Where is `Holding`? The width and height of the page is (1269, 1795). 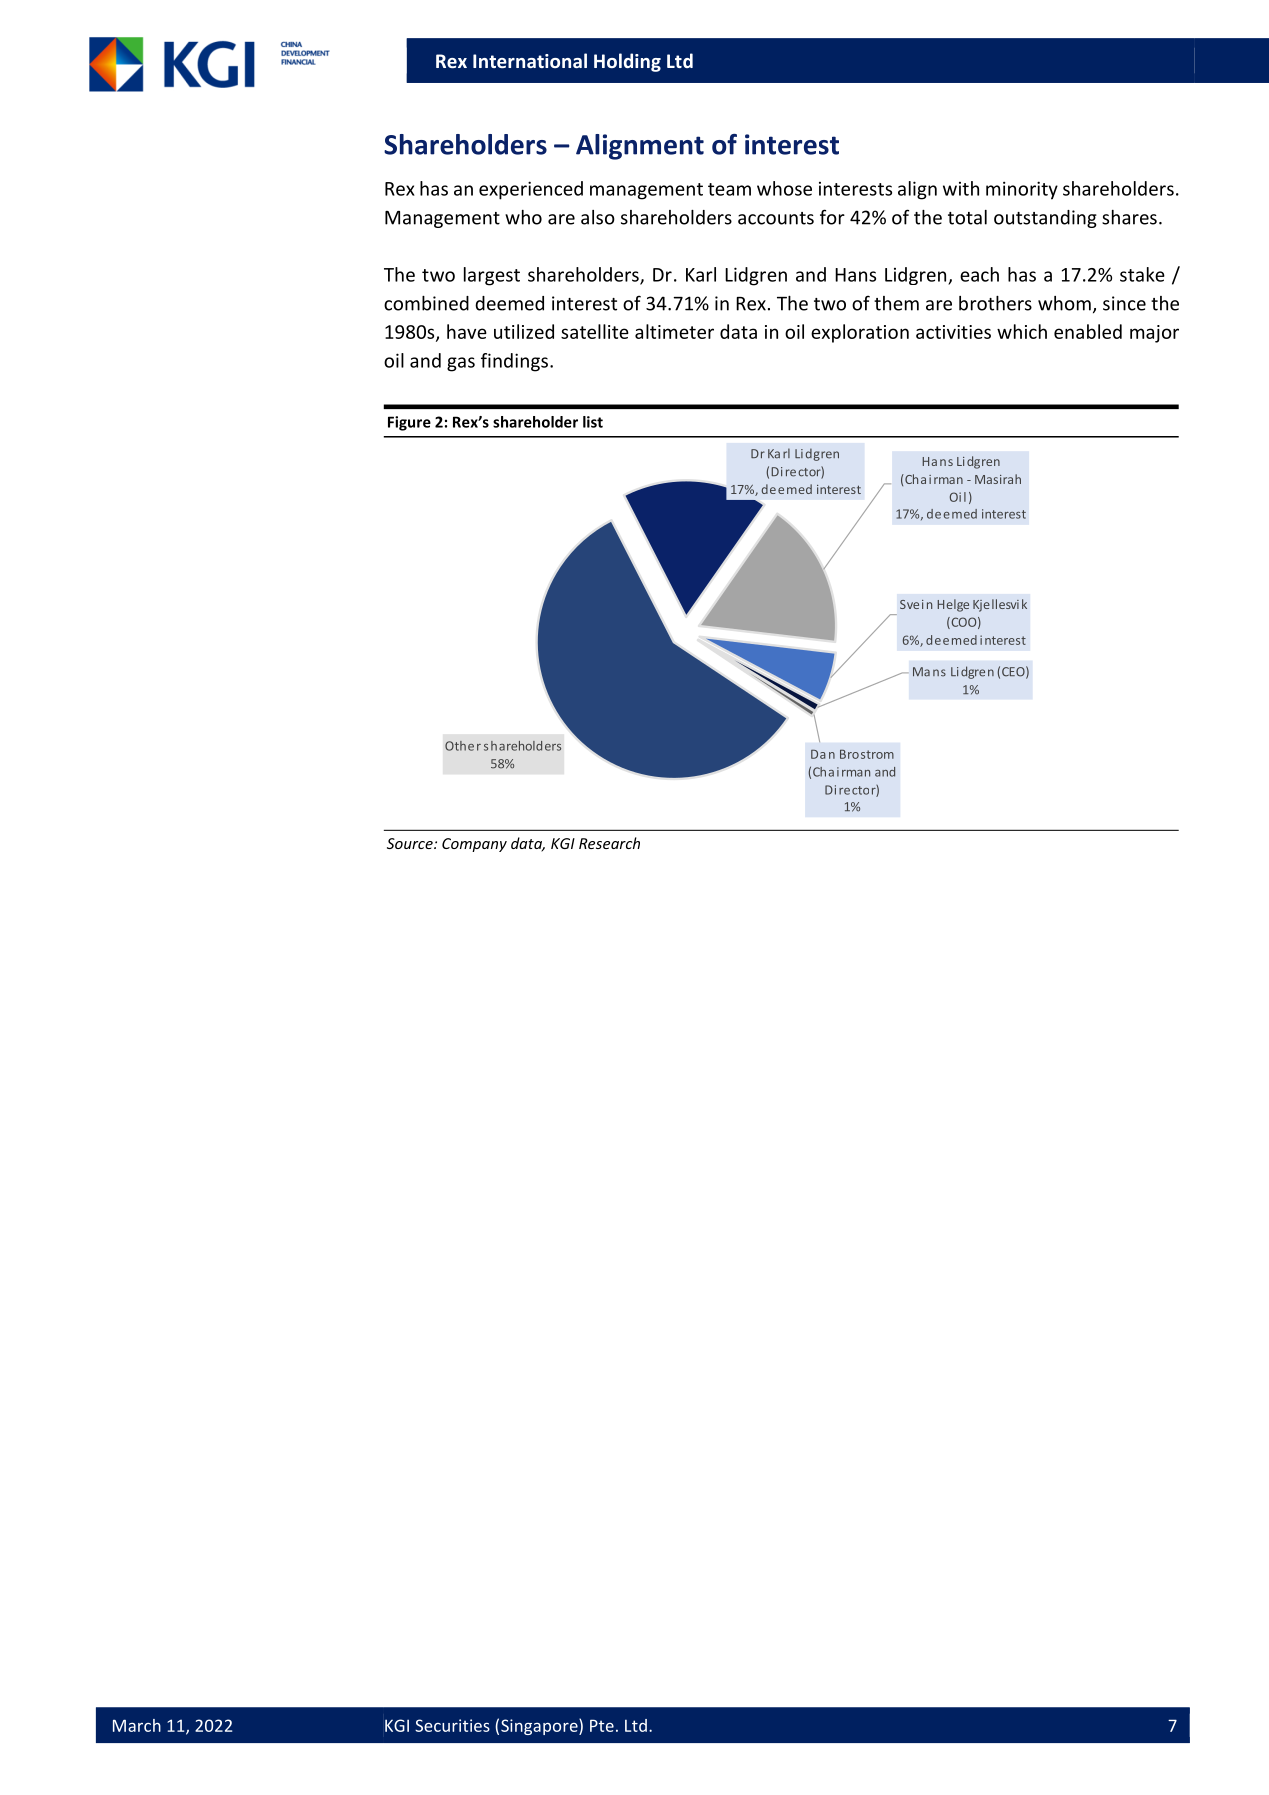 Holding is located at coordinates (627, 62).
